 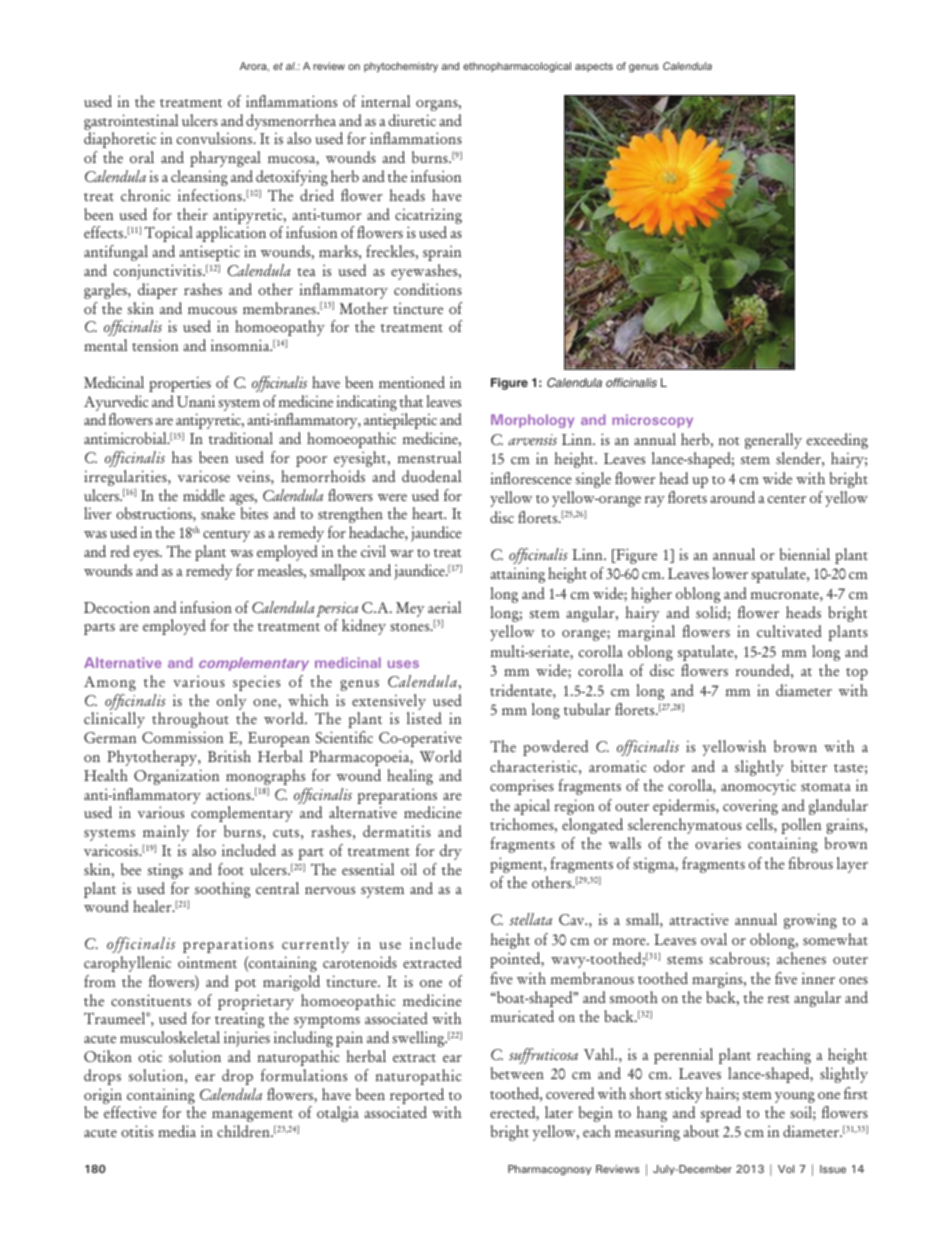 What do you see at coordinates (810, 921) in the screenshot?
I see `growing` at bounding box center [810, 921].
